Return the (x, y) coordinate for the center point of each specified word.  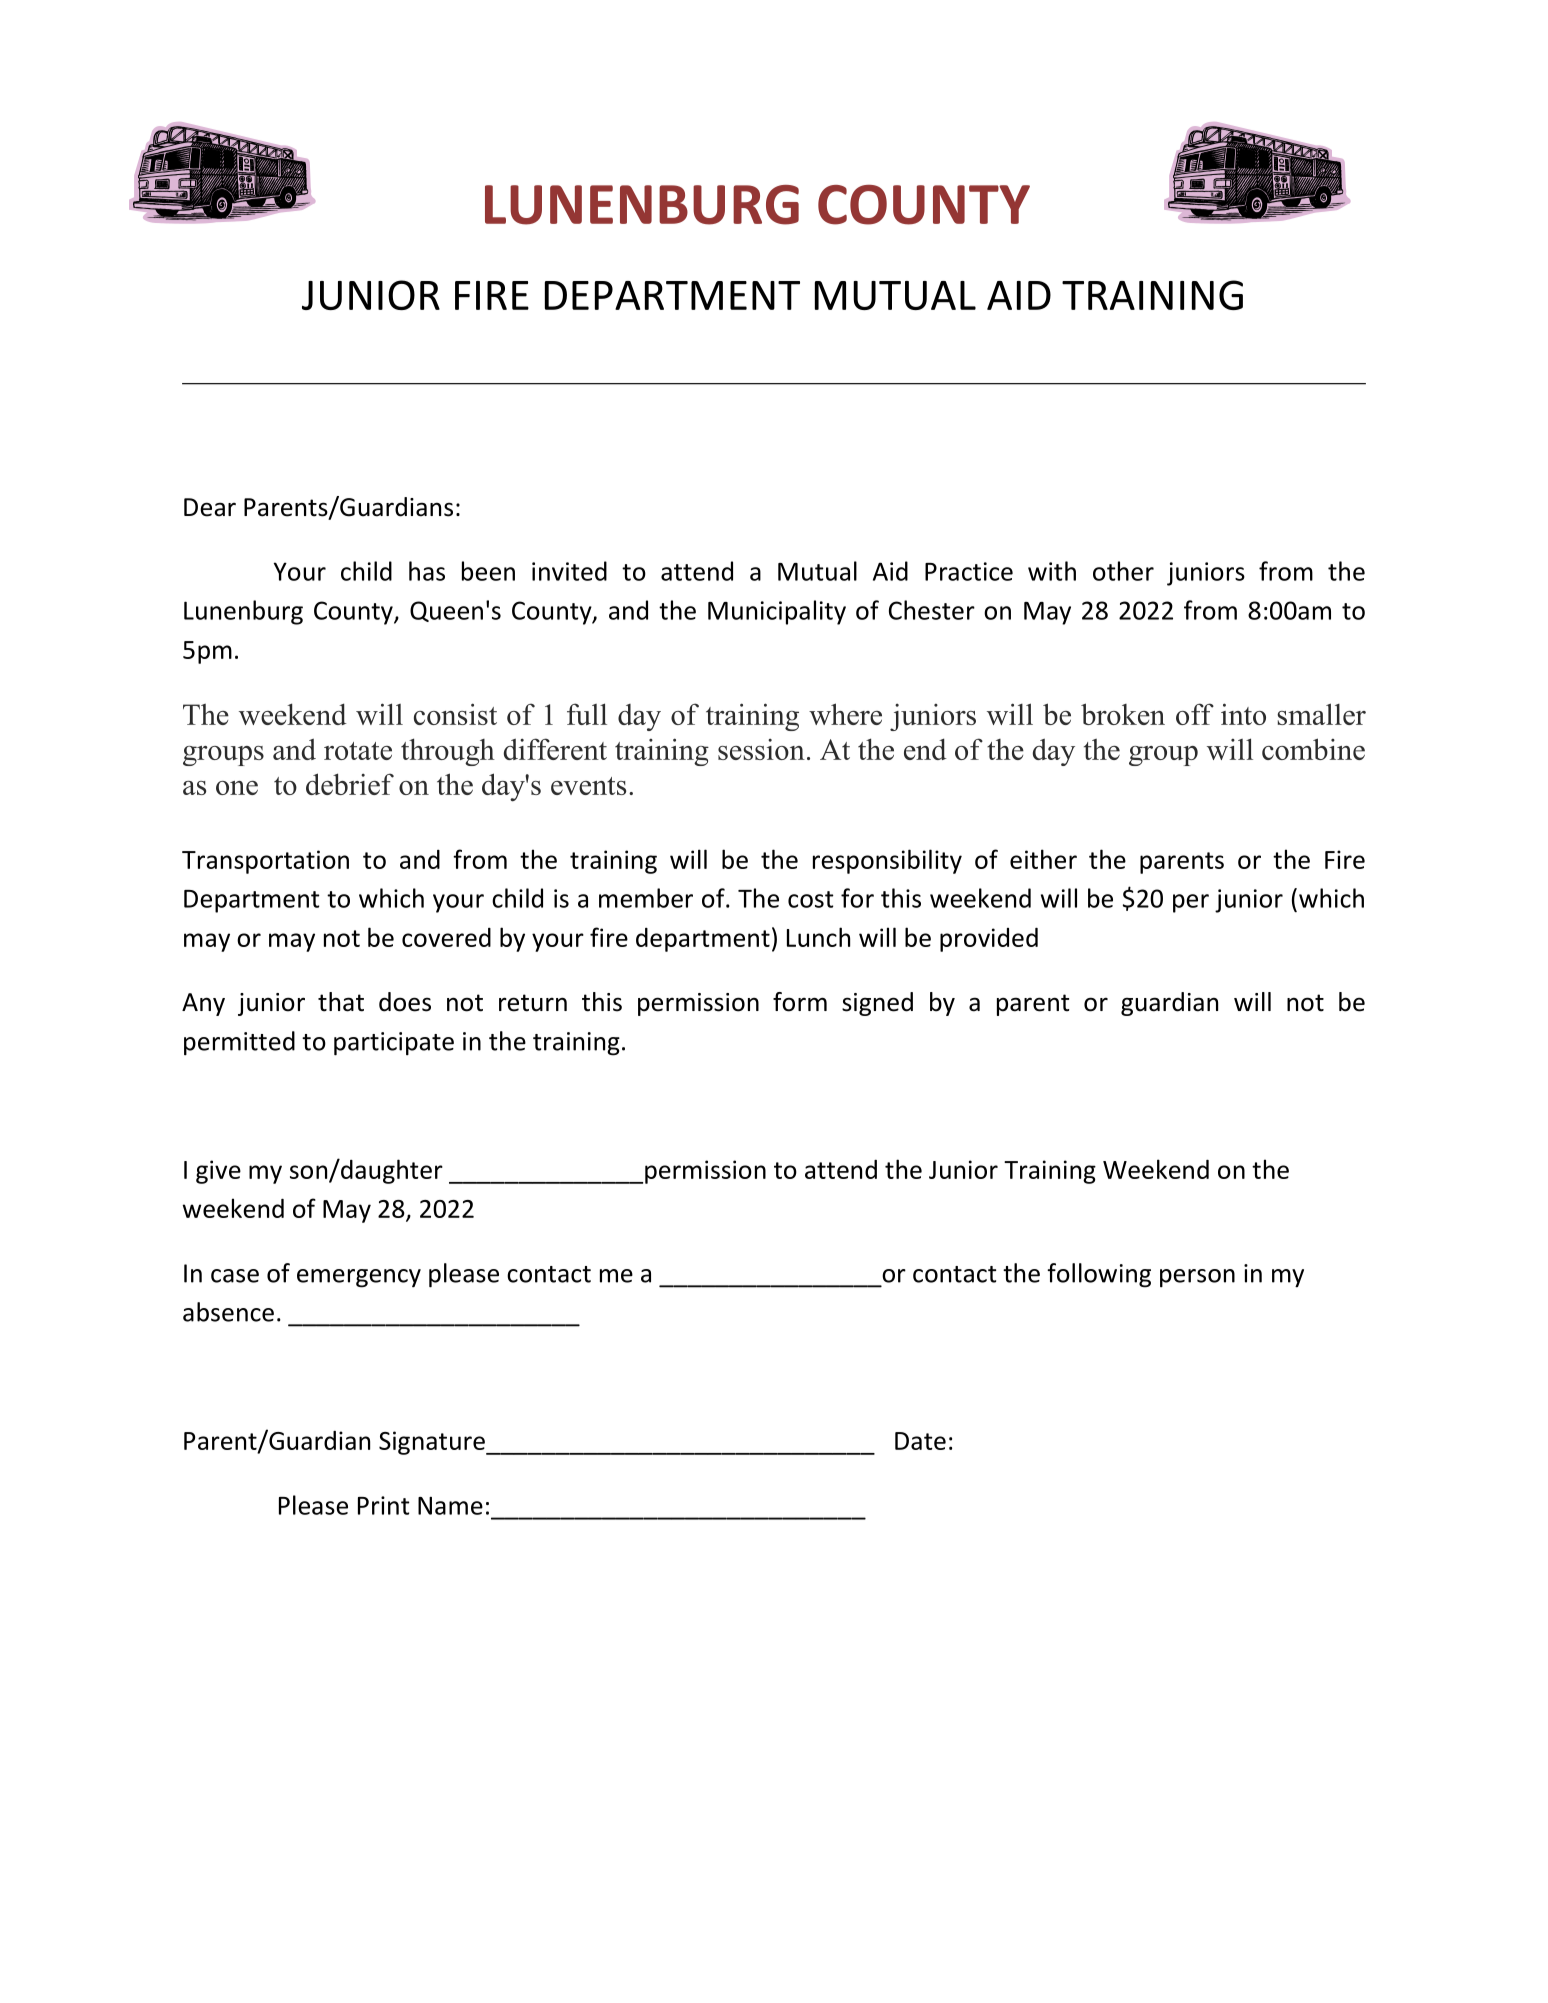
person (1197, 1278)
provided (989, 940)
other (1123, 571)
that (341, 1002)
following (1099, 1275)
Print (384, 1505)
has (427, 571)
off (1195, 714)
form (800, 1002)
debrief (350, 784)
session (761, 749)
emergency (359, 1278)
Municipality (777, 612)
